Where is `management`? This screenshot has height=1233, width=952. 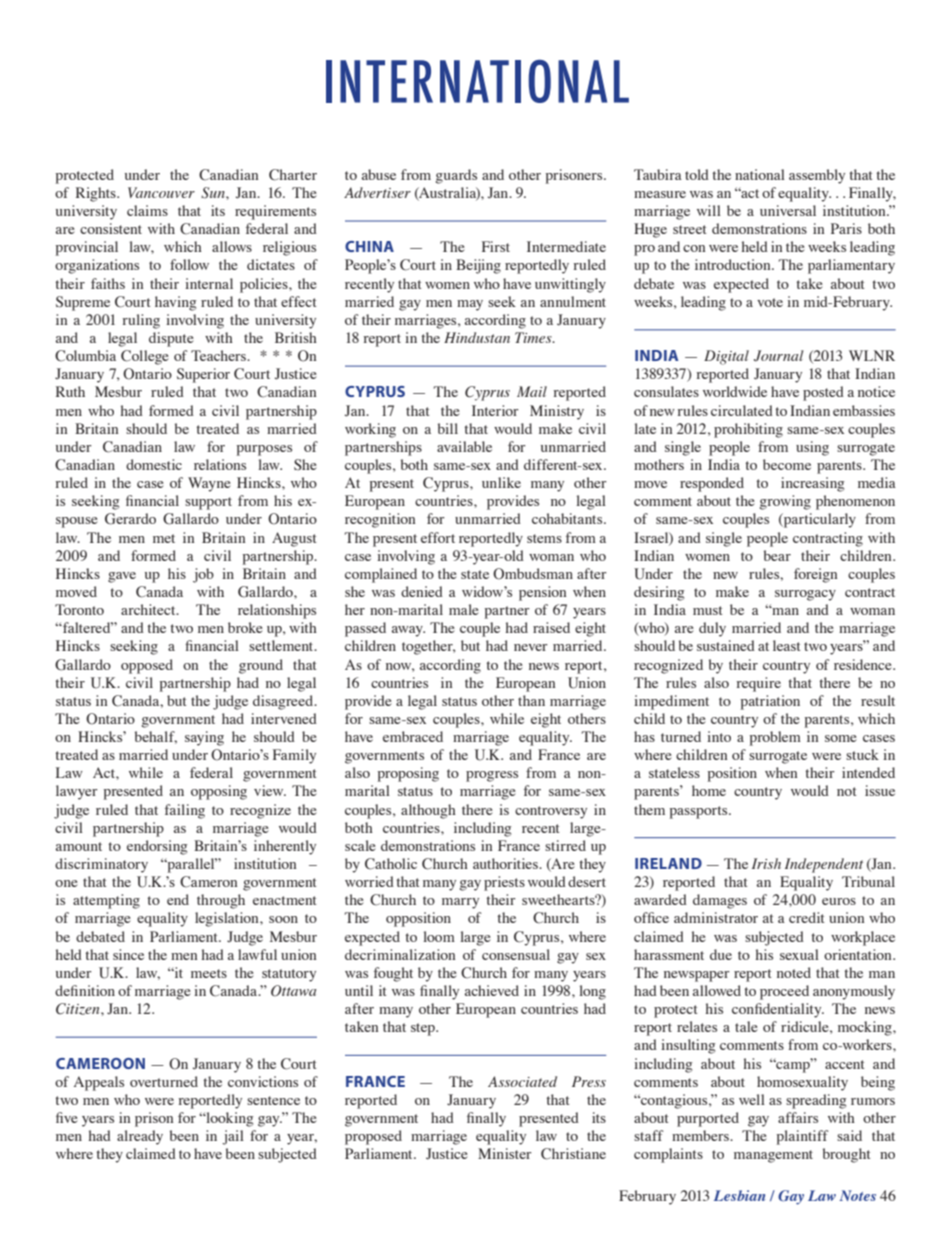 management is located at coordinates (773, 1156).
